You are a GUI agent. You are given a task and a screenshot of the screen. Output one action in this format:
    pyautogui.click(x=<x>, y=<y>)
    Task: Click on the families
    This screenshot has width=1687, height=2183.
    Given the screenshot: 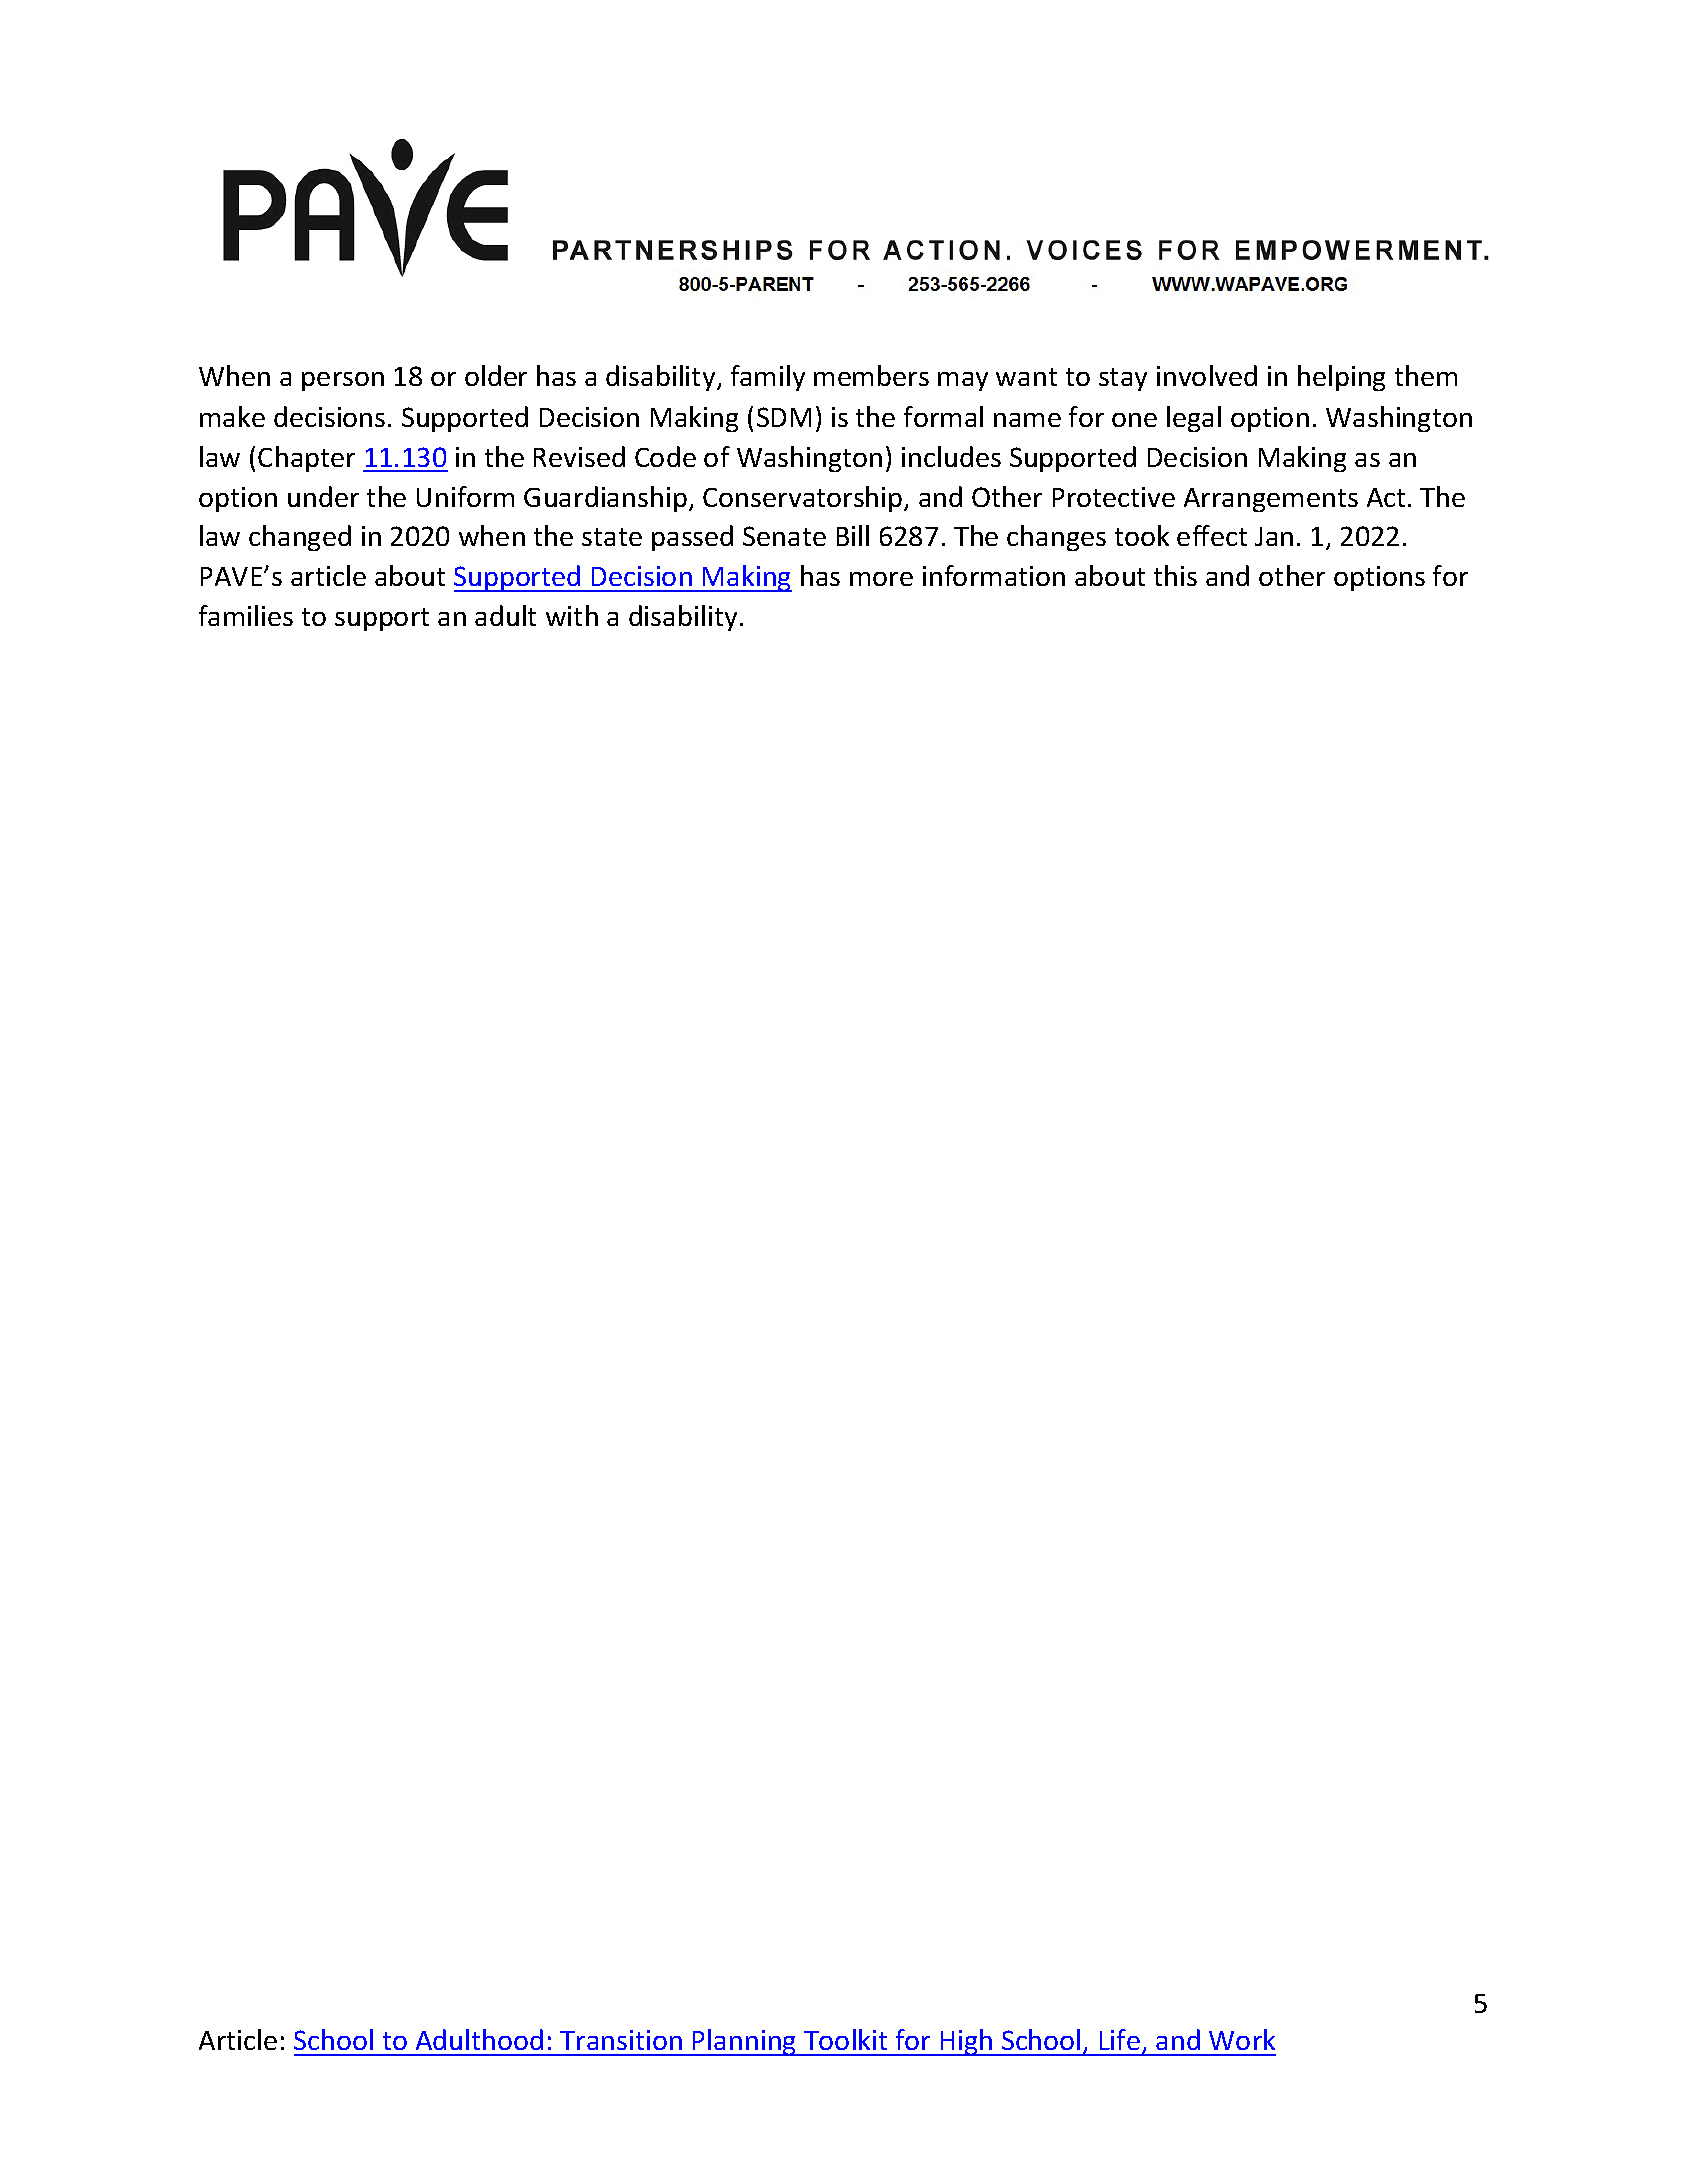 What is the action you would take?
    pyautogui.click(x=246, y=615)
